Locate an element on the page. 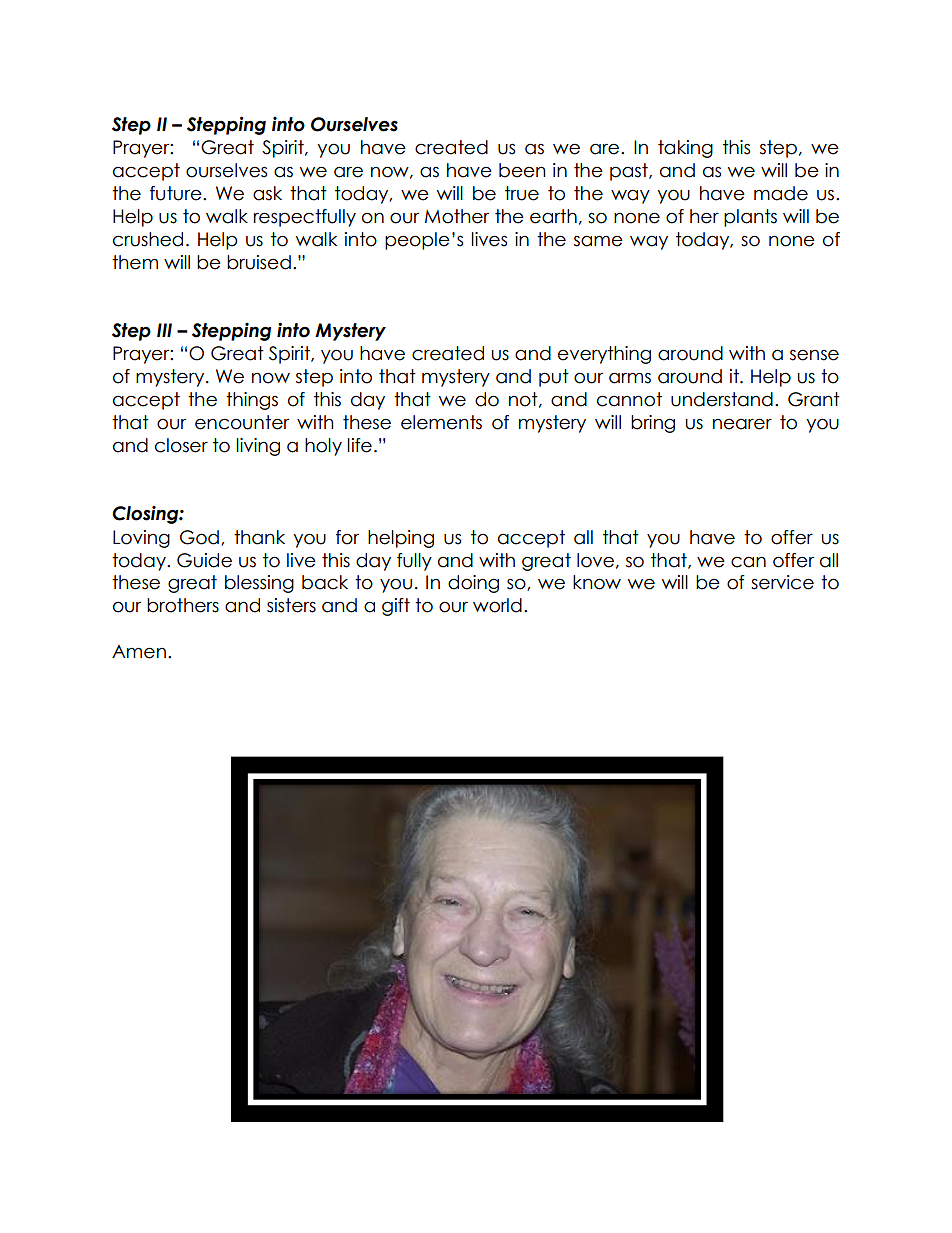  elements is located at coordinates (441, 422).
